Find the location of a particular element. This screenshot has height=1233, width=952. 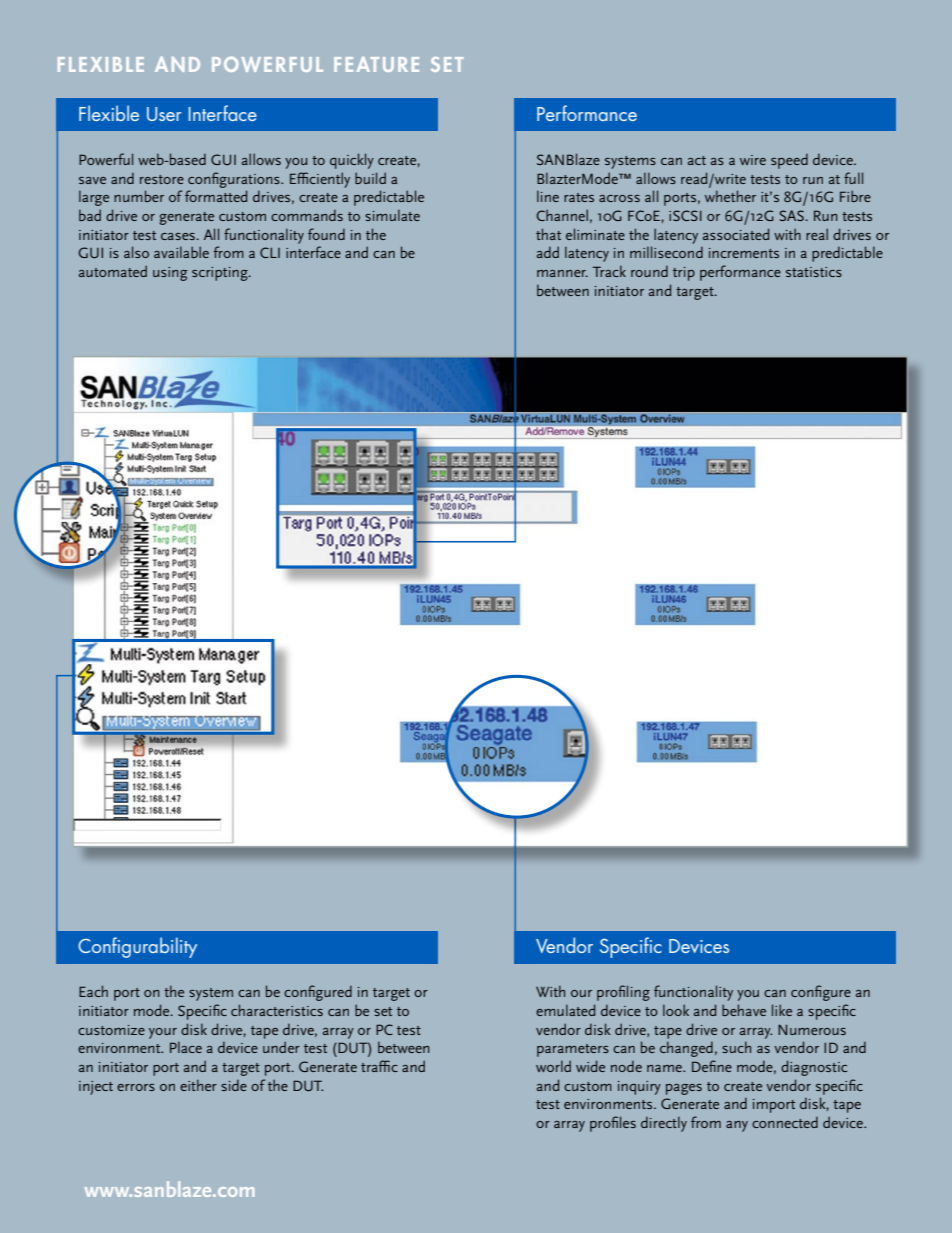

Track is located at coordinates (609, 271).
